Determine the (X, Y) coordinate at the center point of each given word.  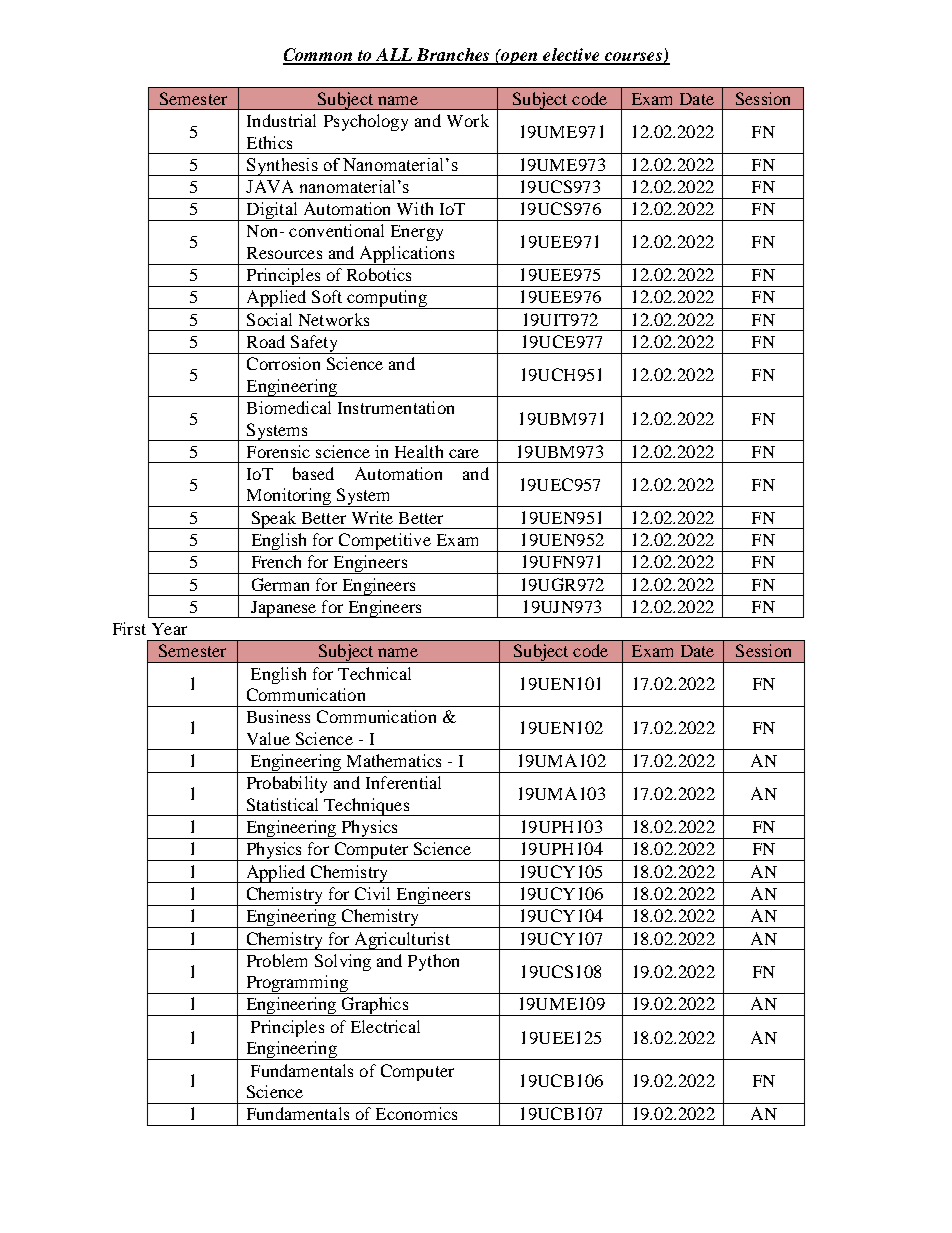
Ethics (269, 142)
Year (169, 629)
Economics (416, 1113)
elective (571, 56)
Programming (297, 984)
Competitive (384, 542)
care (464, 453)
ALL (393, 56)
